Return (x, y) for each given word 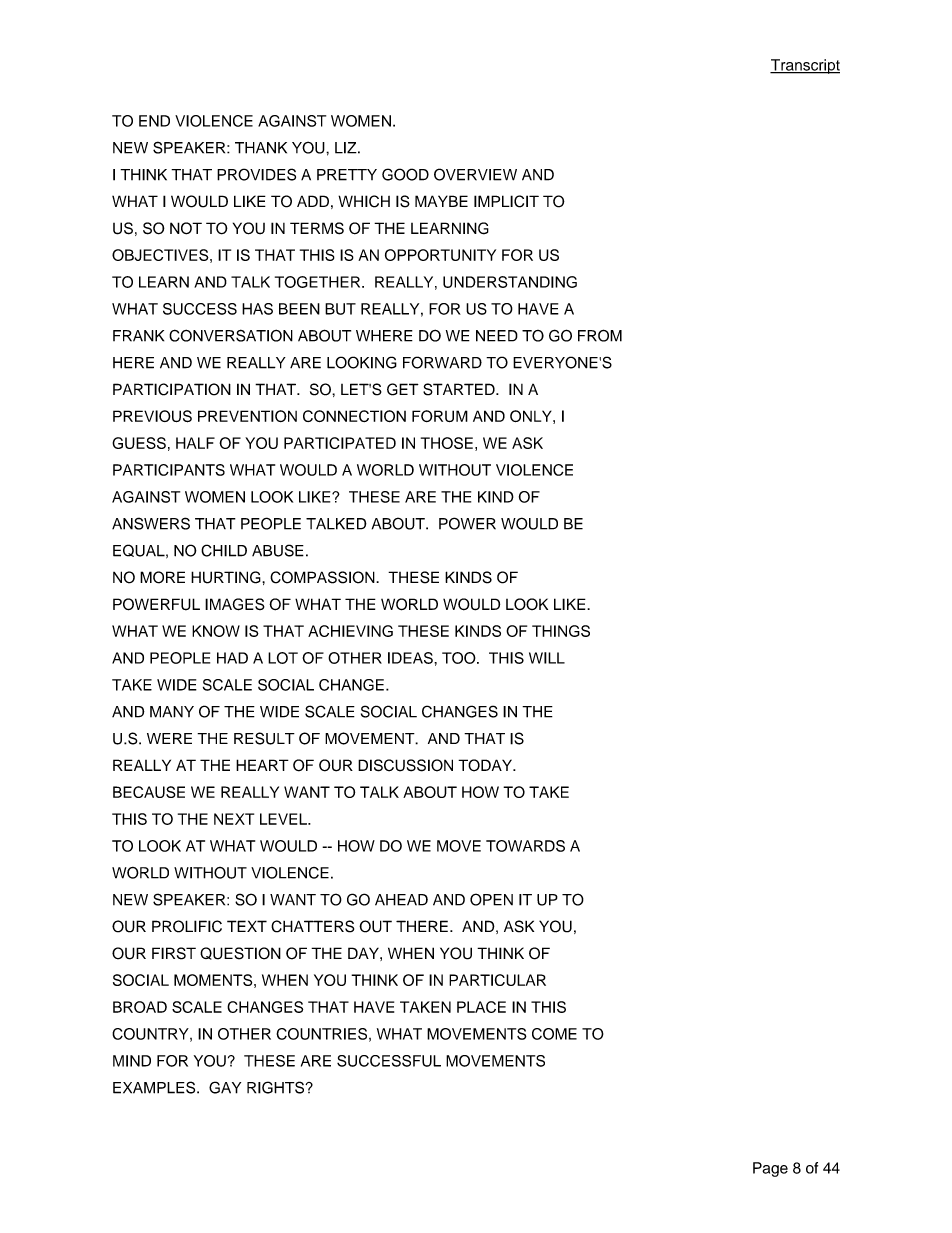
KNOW (216, 631)
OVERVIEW (475, 174)
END (154, 121)
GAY (225, 1087)
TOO (460, 658)
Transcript (805, 66)
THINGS (561, 631)
